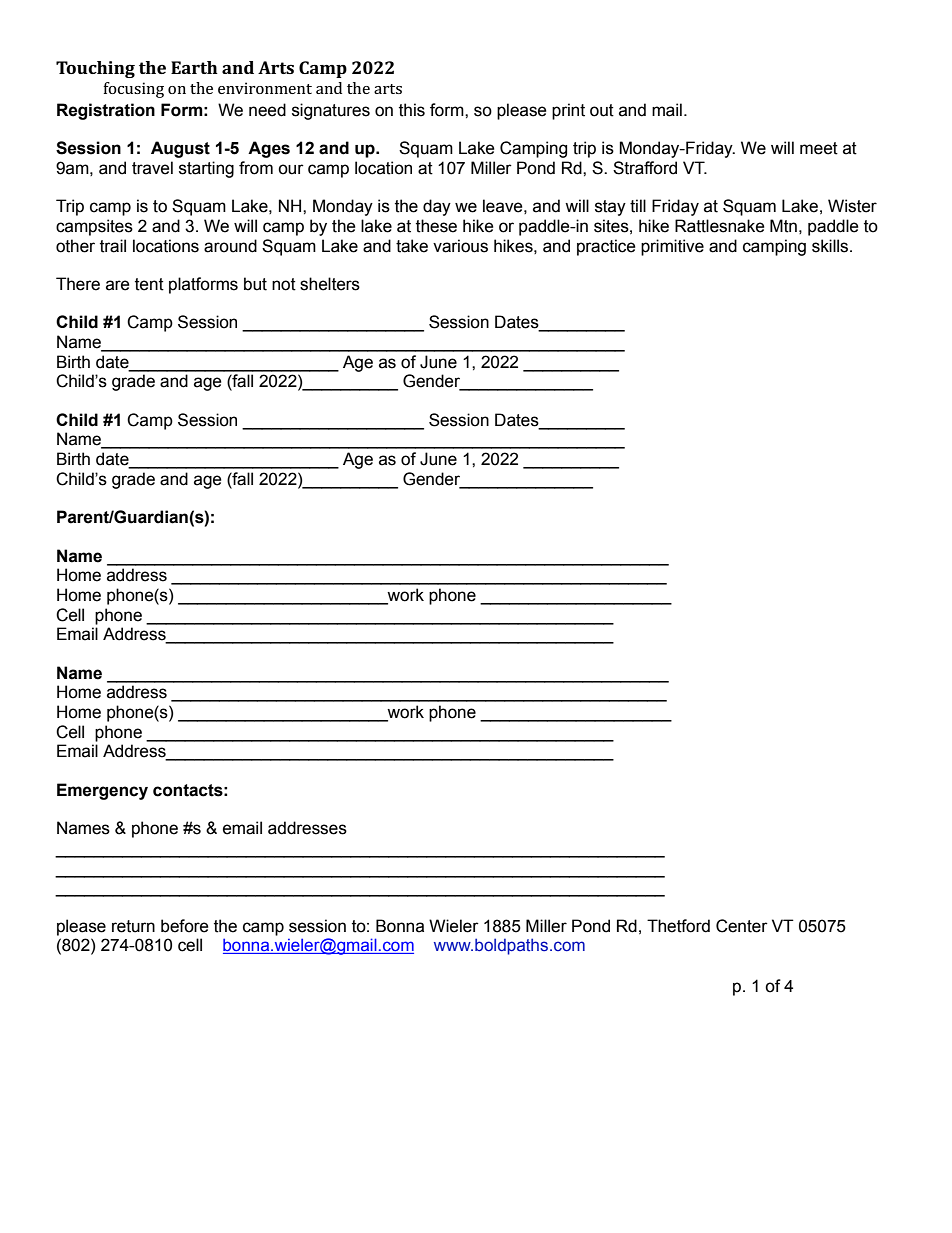 The image size is (952, 1233). Describe the element at coordinates (185, 926) in the screenshot. I see `before` at that location.
